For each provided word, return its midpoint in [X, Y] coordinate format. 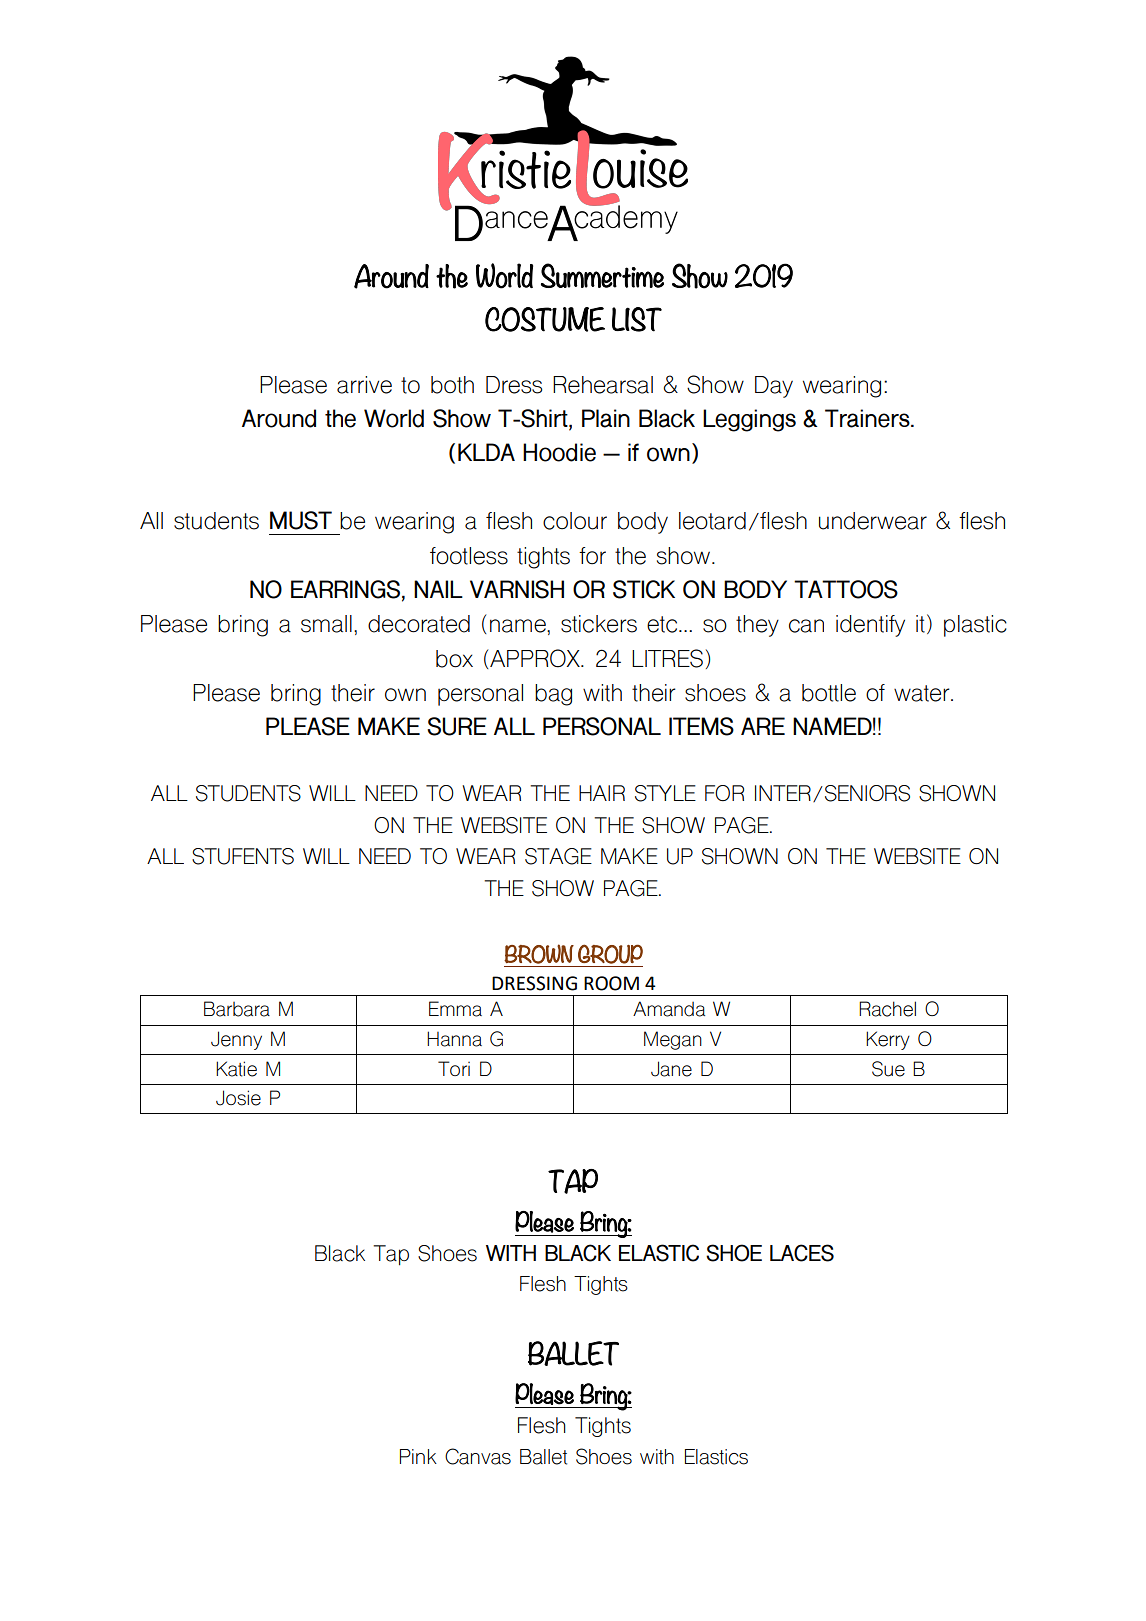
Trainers [868, 418]
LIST [637, 319]
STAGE [558, 856]
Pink [418, 1456]
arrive [364, 385]
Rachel [887, 1009]
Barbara [237, 1009]
